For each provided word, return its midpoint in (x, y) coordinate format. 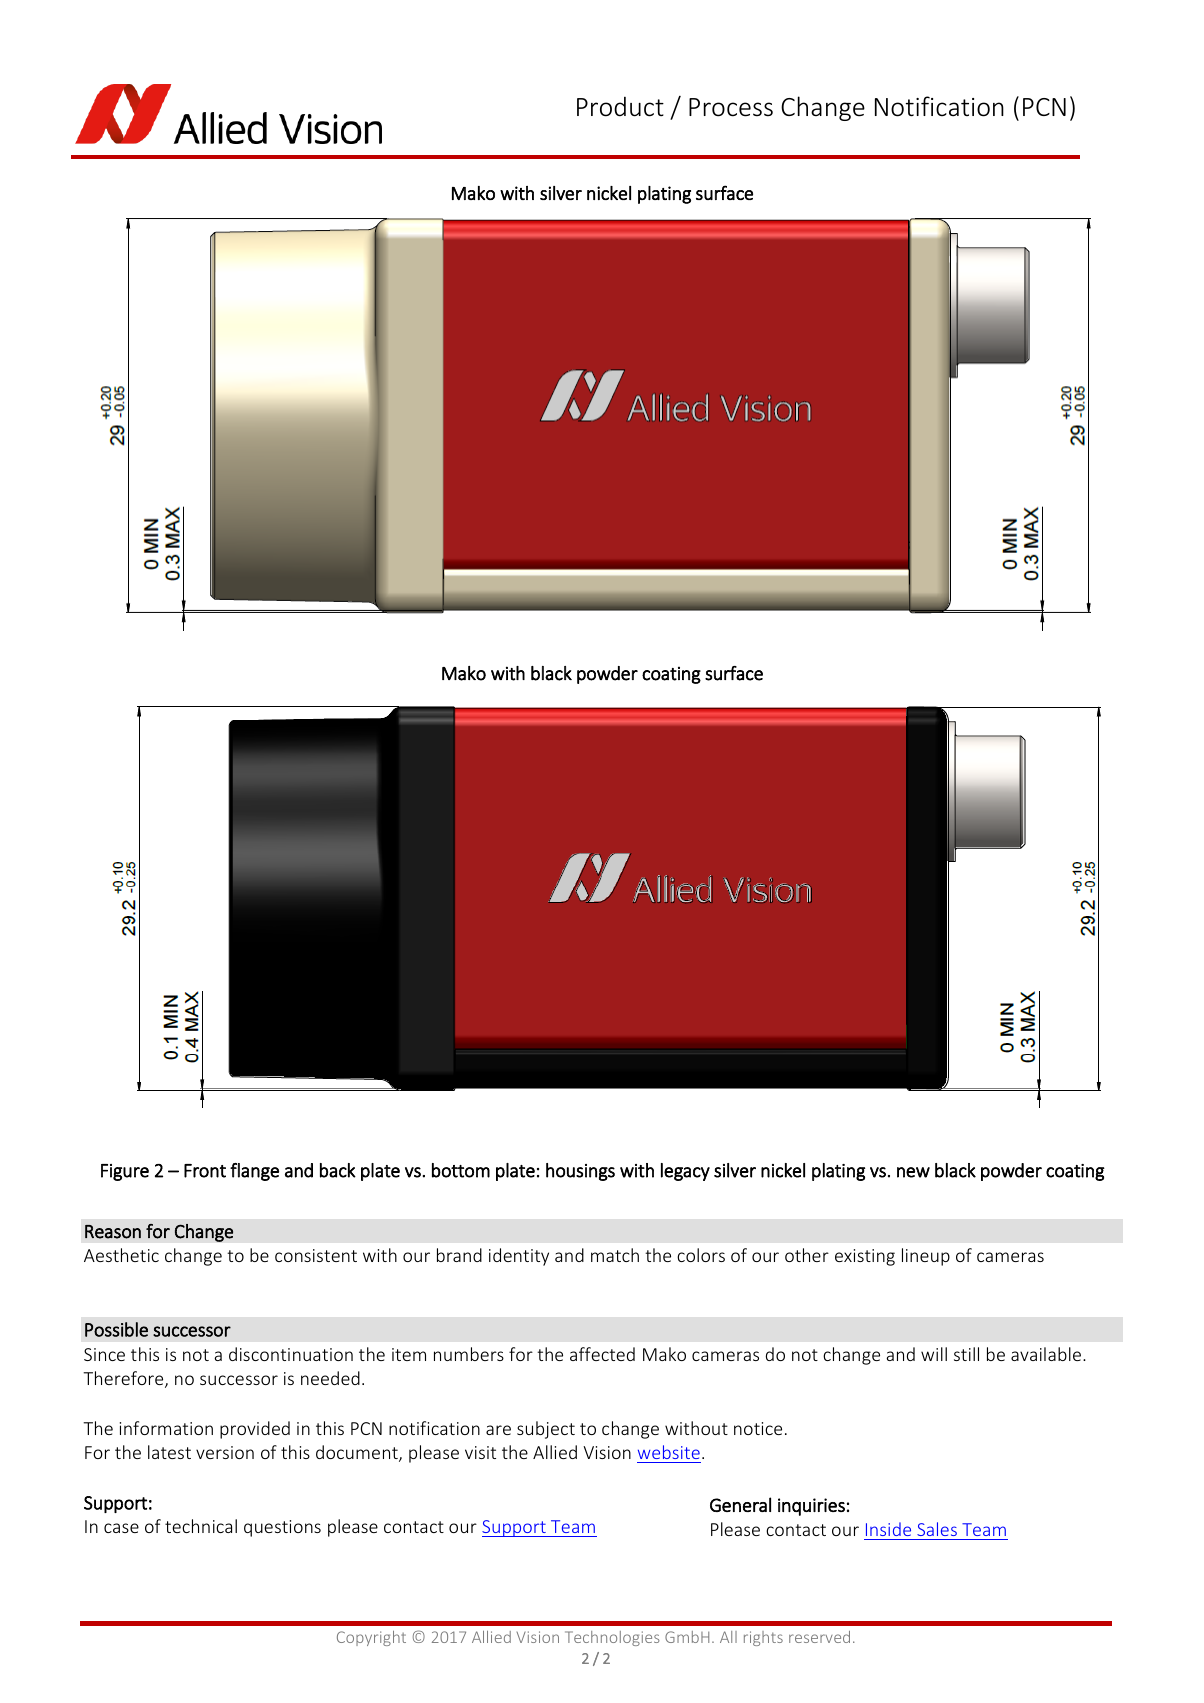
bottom (461, 1170)
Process (731, 107)
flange (254, 1172)
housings (580, 1172)
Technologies (612, 1638)
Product (620, 107)
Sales (937, 1529)
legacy (685, 1172)
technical (201, 1526)
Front (205, 1171)
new (913, 1172)
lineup (926, 1257)
